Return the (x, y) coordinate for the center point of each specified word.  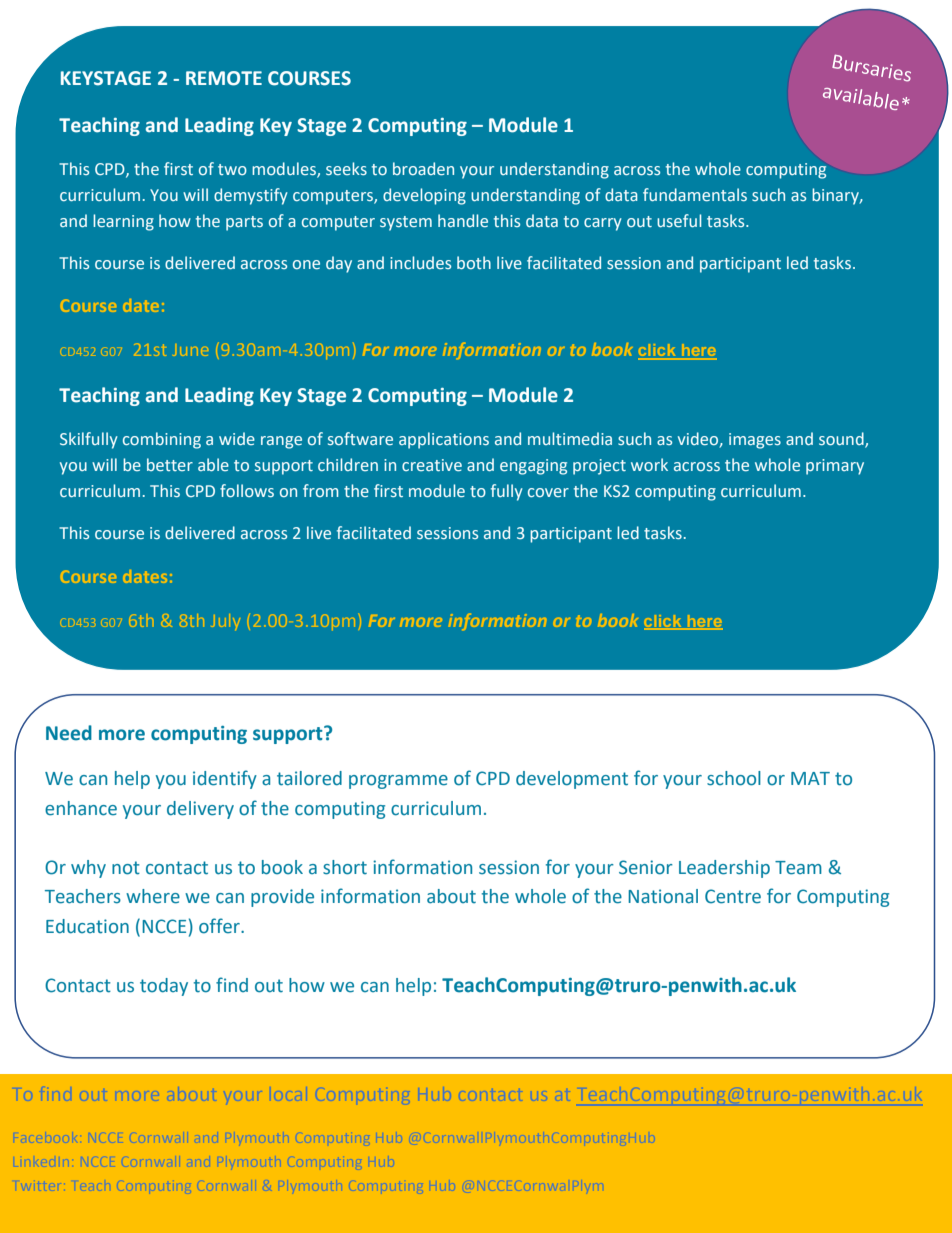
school (734, 778)
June (190, 351)
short (345, 867)
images (755, 441)
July (225, 621)
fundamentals (695, 194)
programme (398, 782)
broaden (423, 168)
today (164, 987)
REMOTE (224, 78)
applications (444, 440)
